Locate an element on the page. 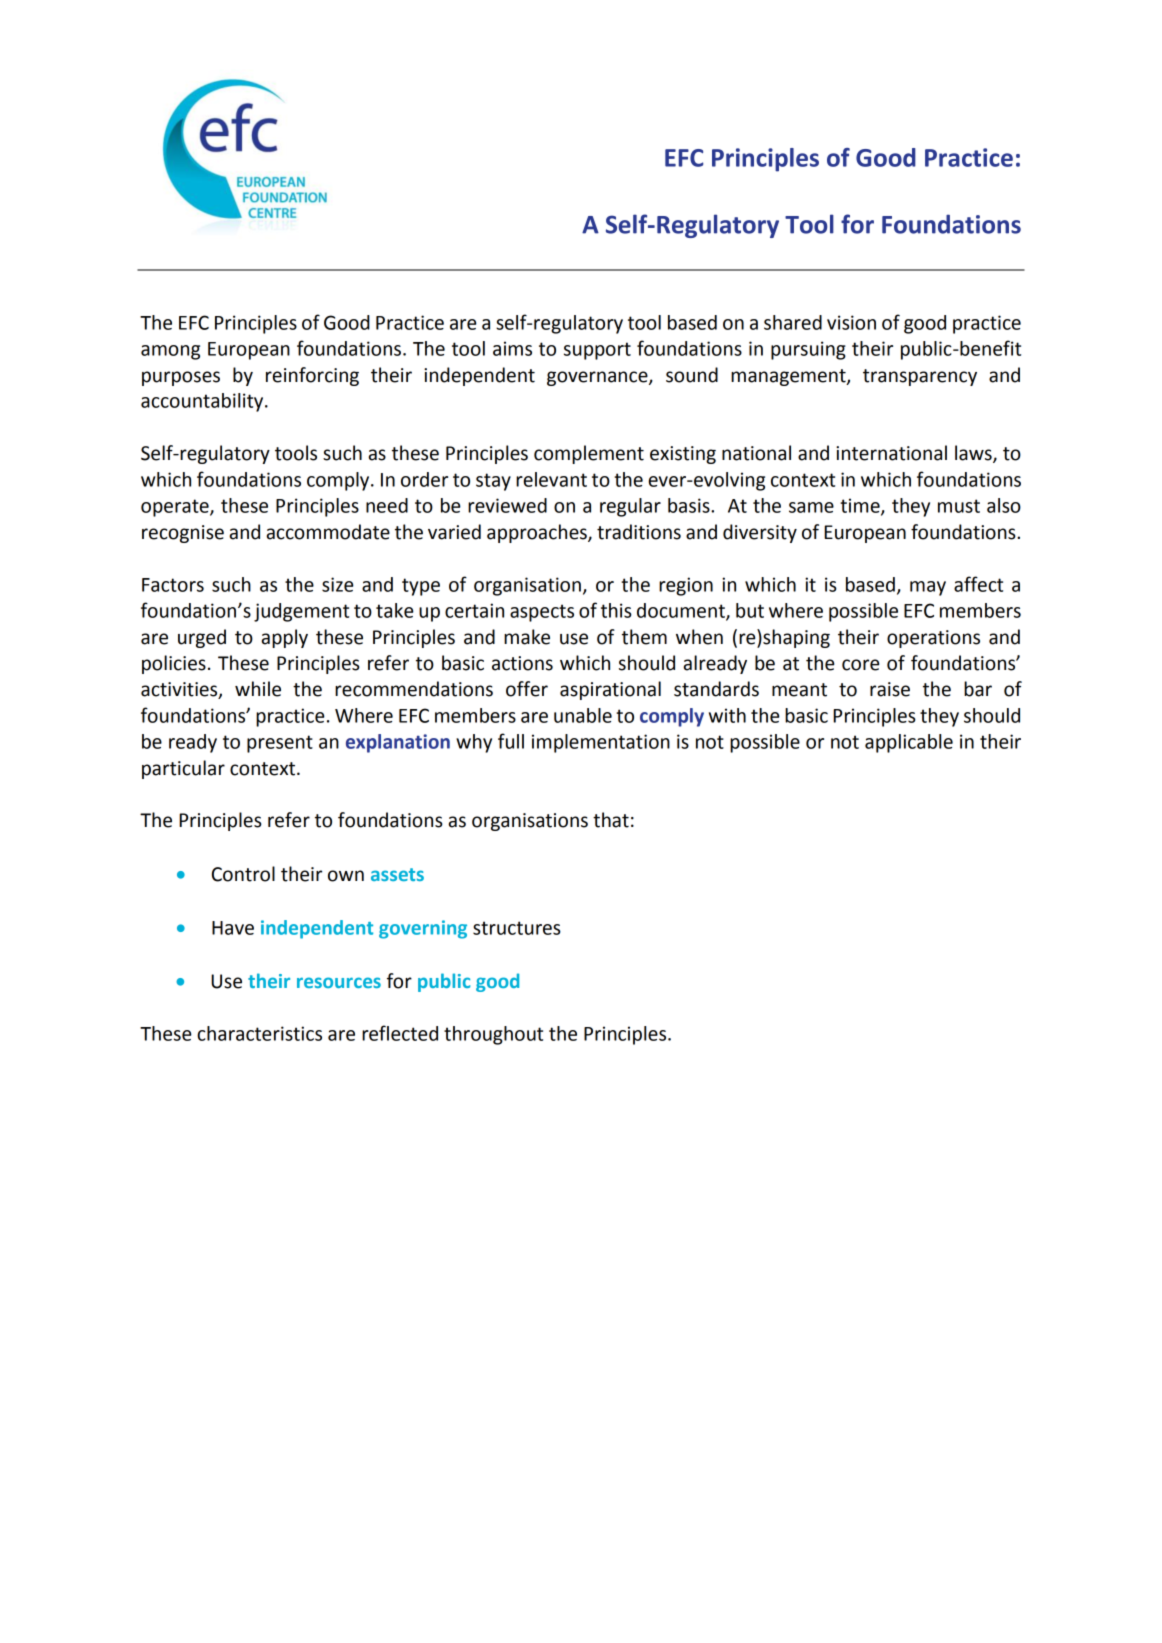 This document has width=1162, height=1643. vision is located at coordinates (851, 322).
